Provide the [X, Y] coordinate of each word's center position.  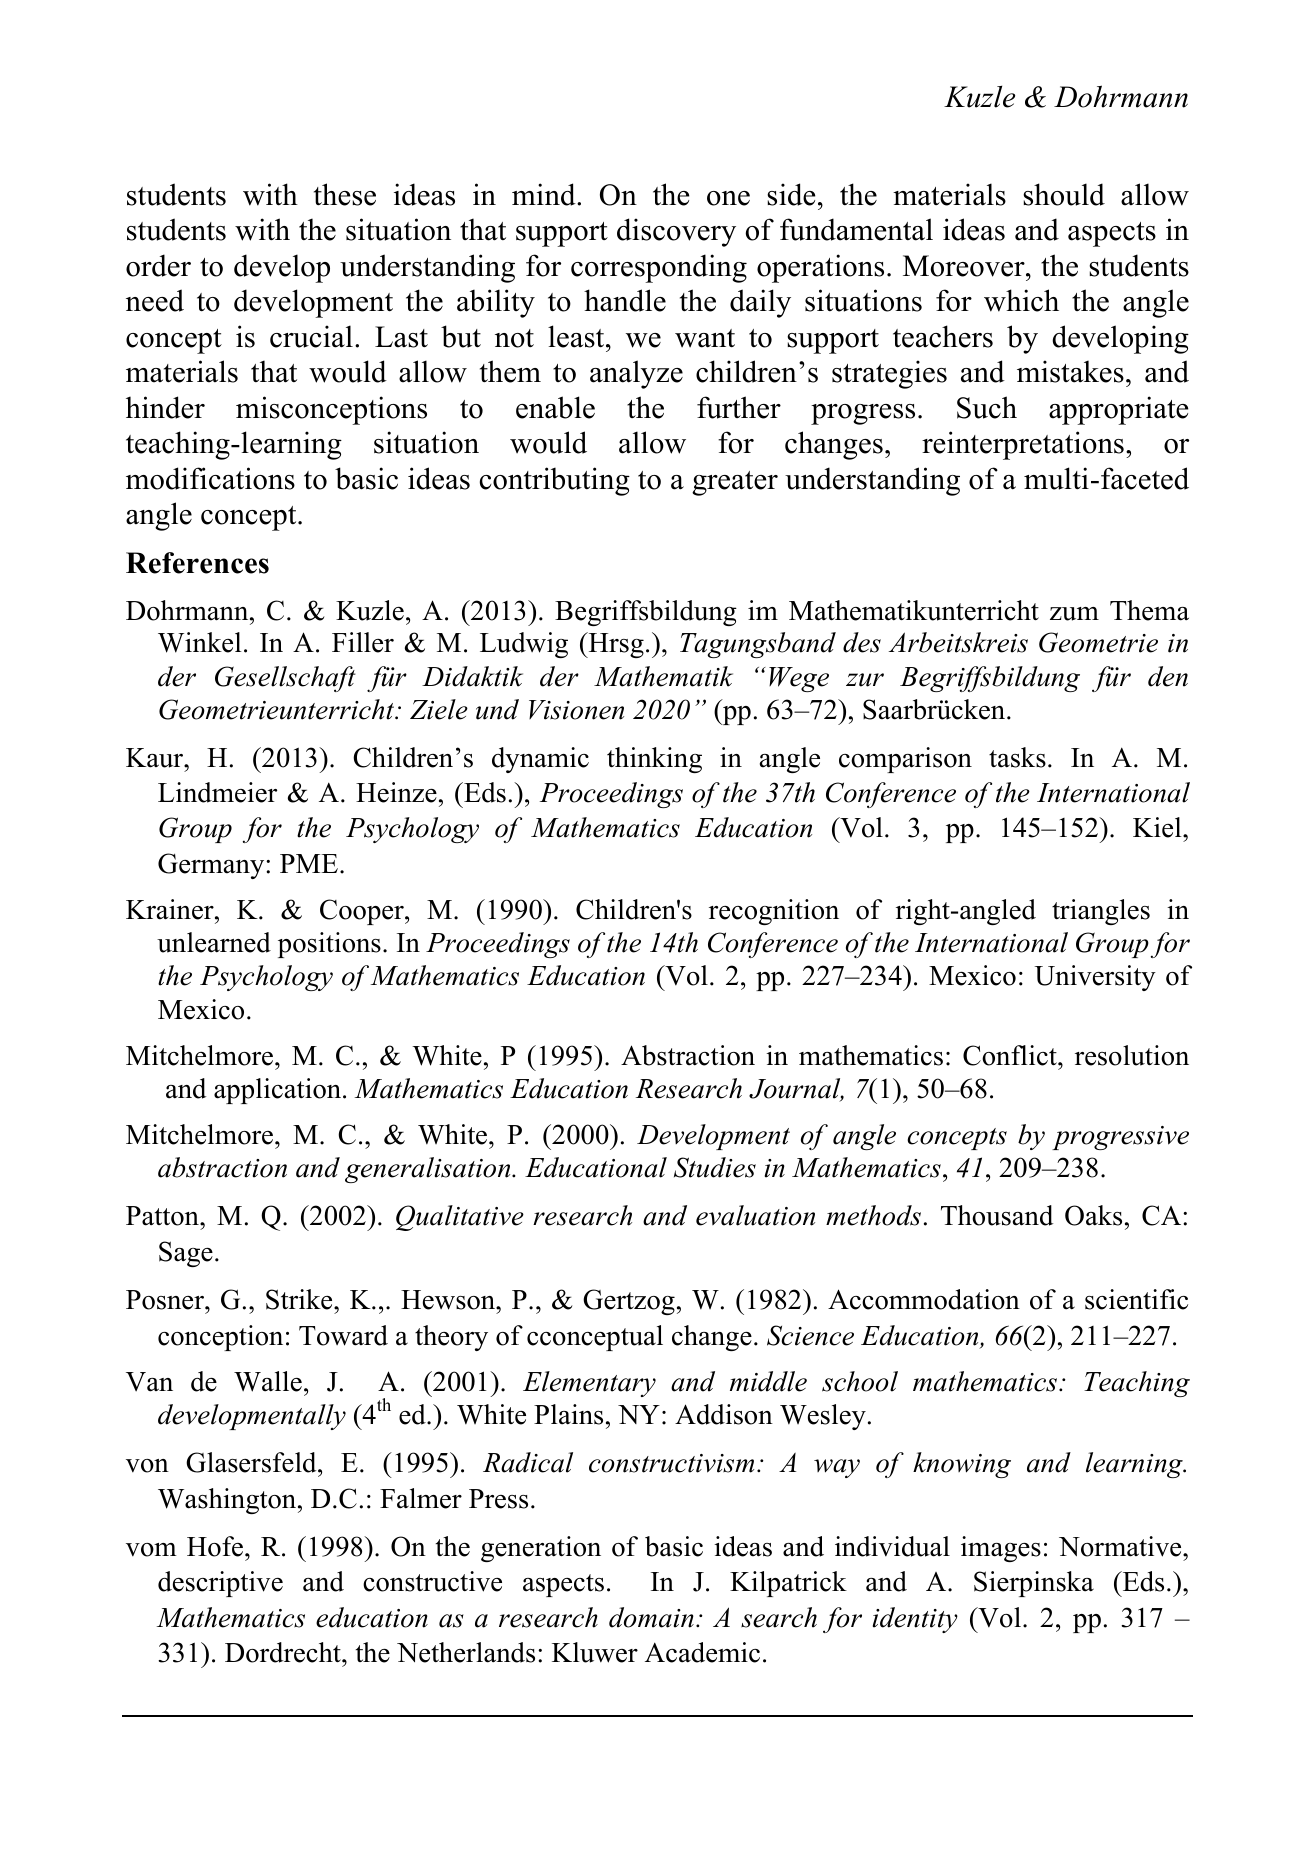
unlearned [214, 942]
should [1064, 194]
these [345, 194]
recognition [774, 912]
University [1095, 978]
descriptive [220, 1584]
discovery [676, 232]
